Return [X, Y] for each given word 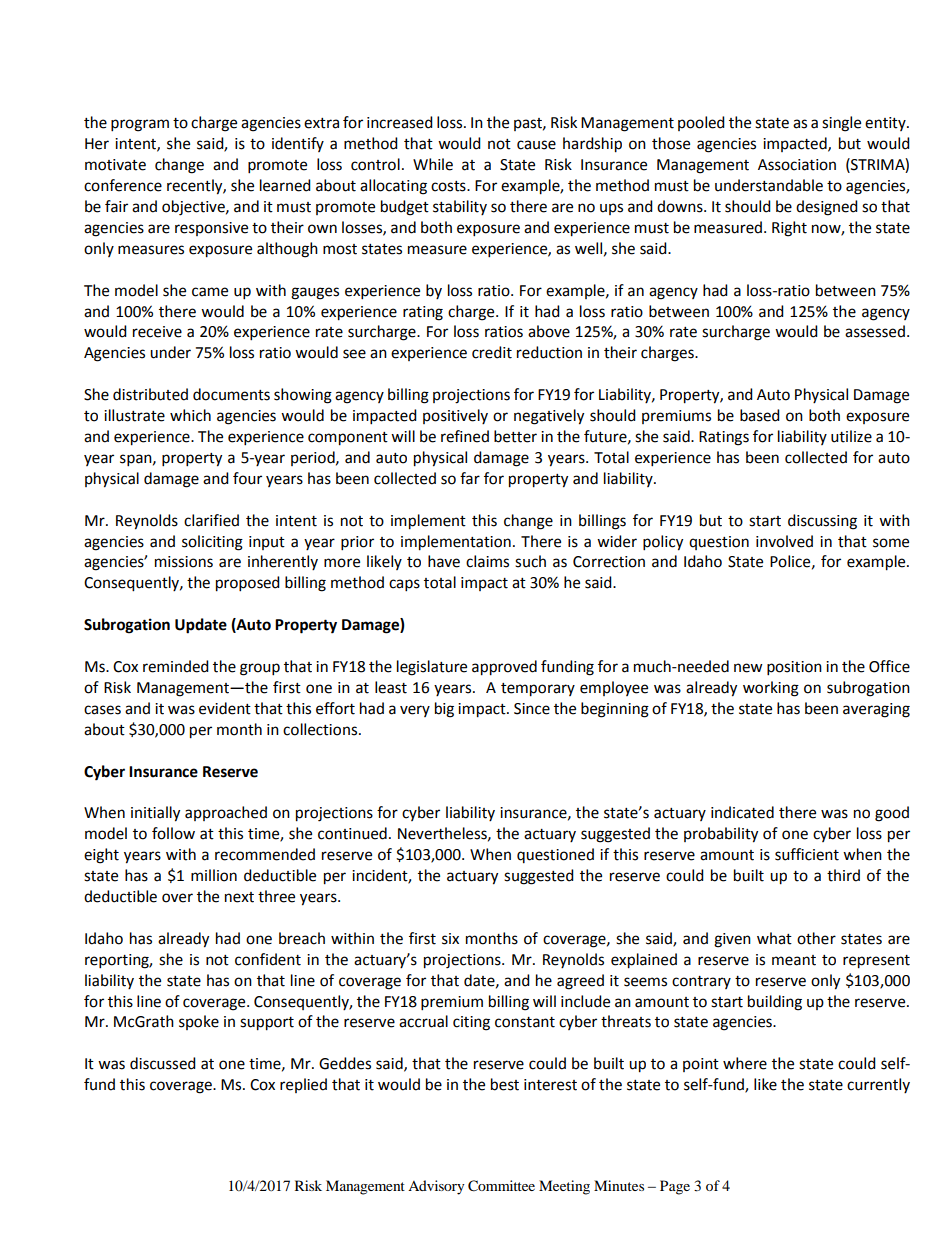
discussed [163, 1063]
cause [536, 145]
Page [675, 1187]
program [140, 125]
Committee [501, 1186]
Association [797, 165]
